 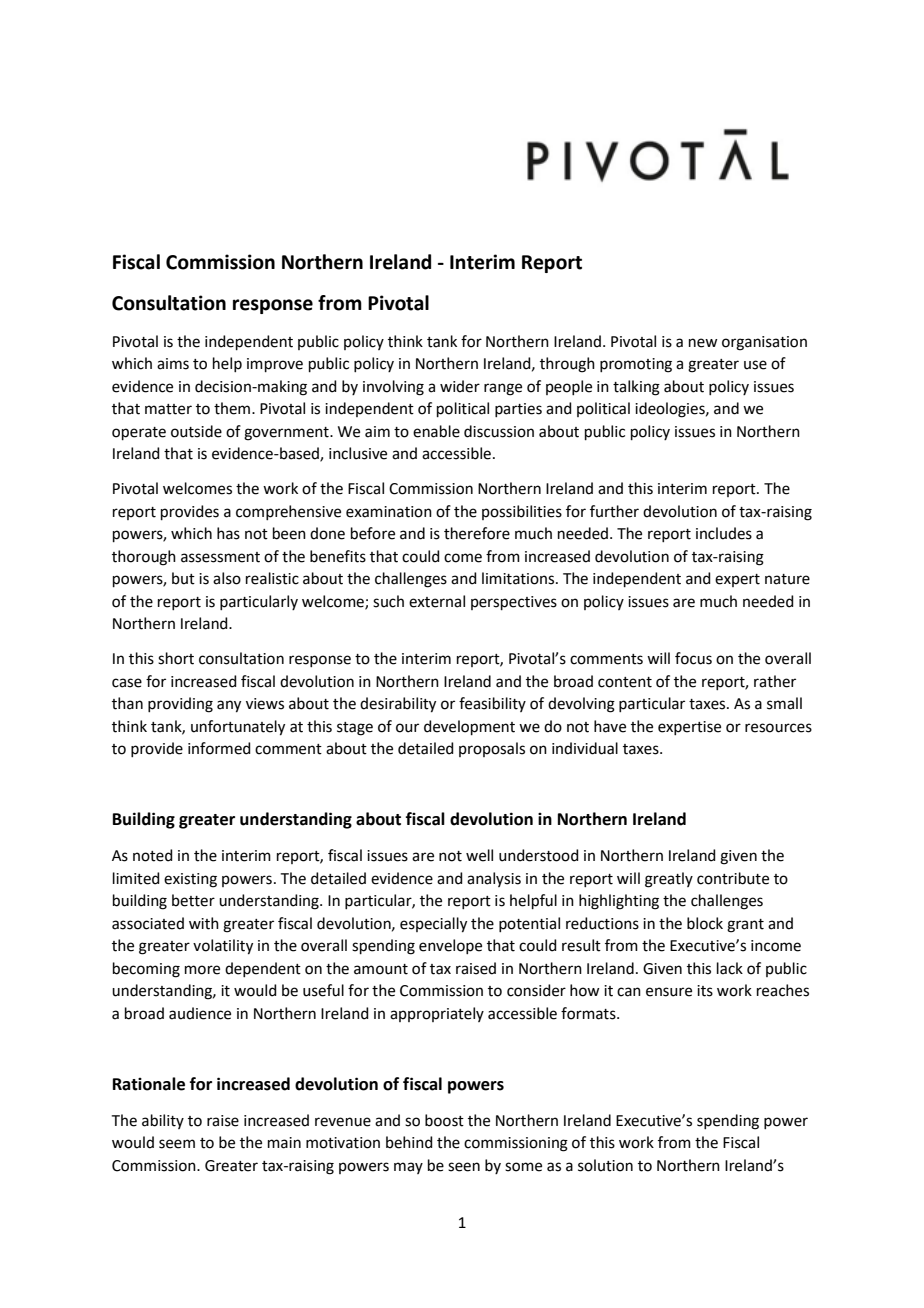 I want to click on wider, so click(x=460, y=386).
